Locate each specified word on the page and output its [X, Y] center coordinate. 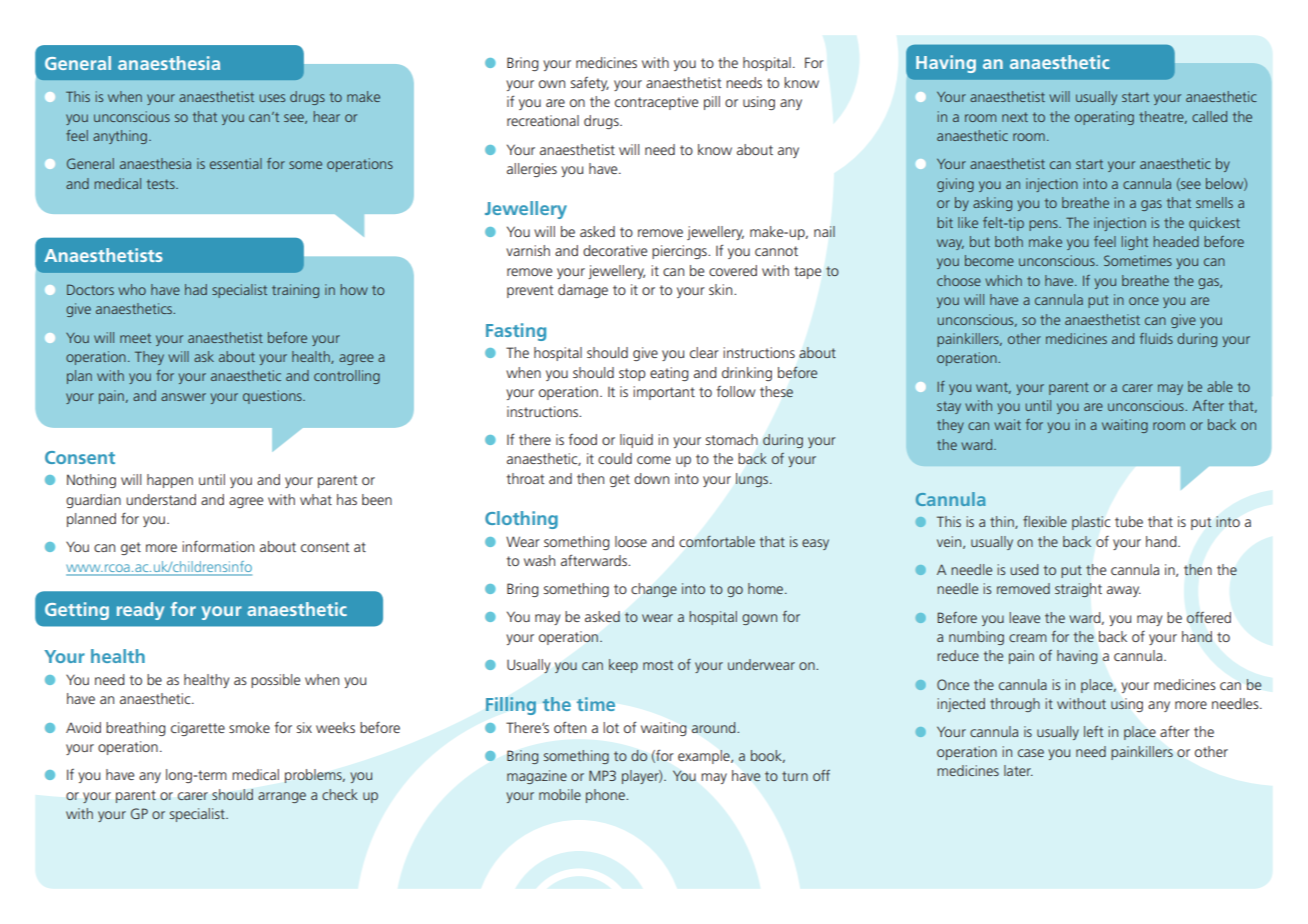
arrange [282, 797]
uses [272, 98]
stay [949, 407]
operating [1104, 118]
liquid [636, 441]
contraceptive [656, 103]
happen [170, 481]
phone [606, 796]
